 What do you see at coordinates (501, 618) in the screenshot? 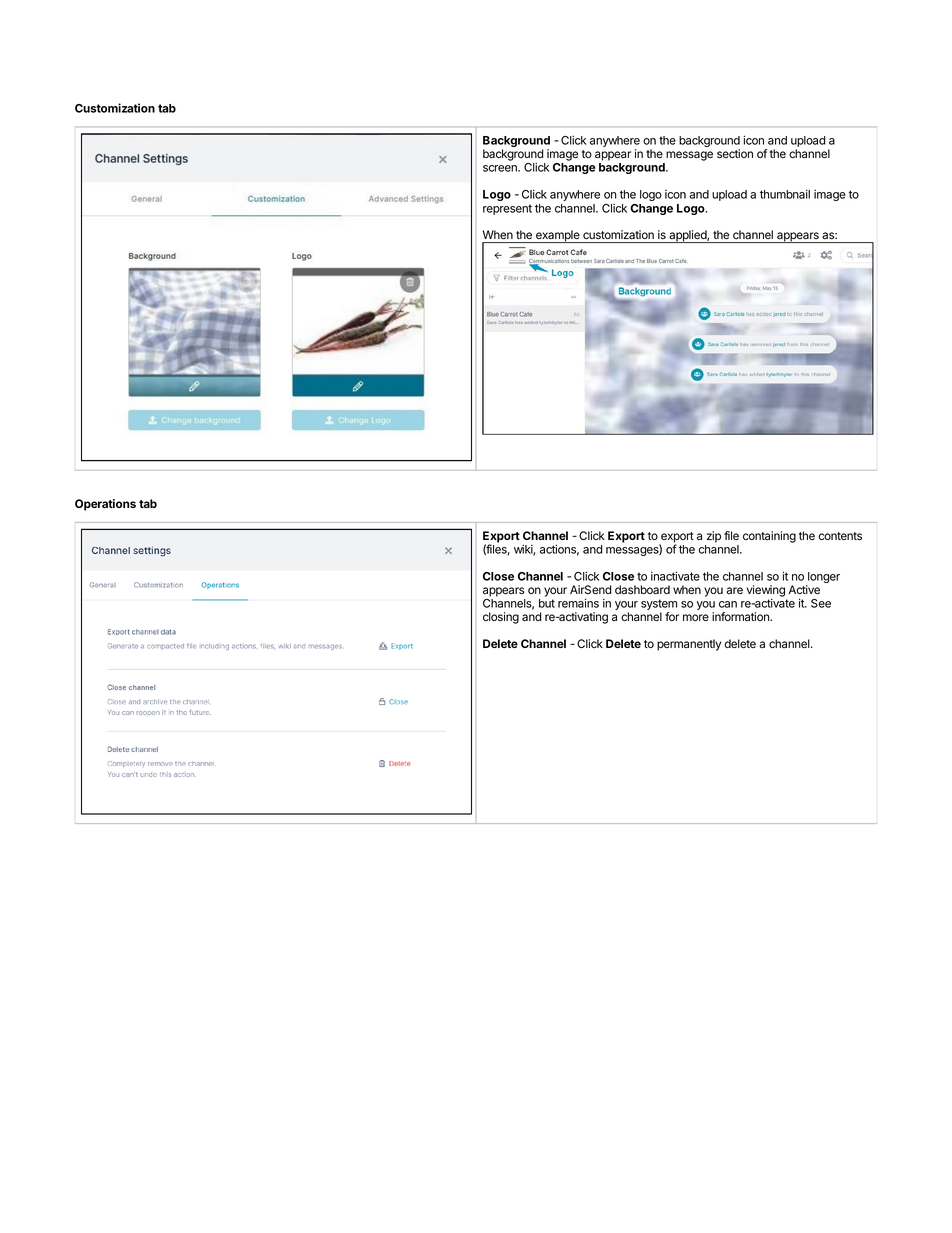
I see `closing` at bounding box center [501, 618].
